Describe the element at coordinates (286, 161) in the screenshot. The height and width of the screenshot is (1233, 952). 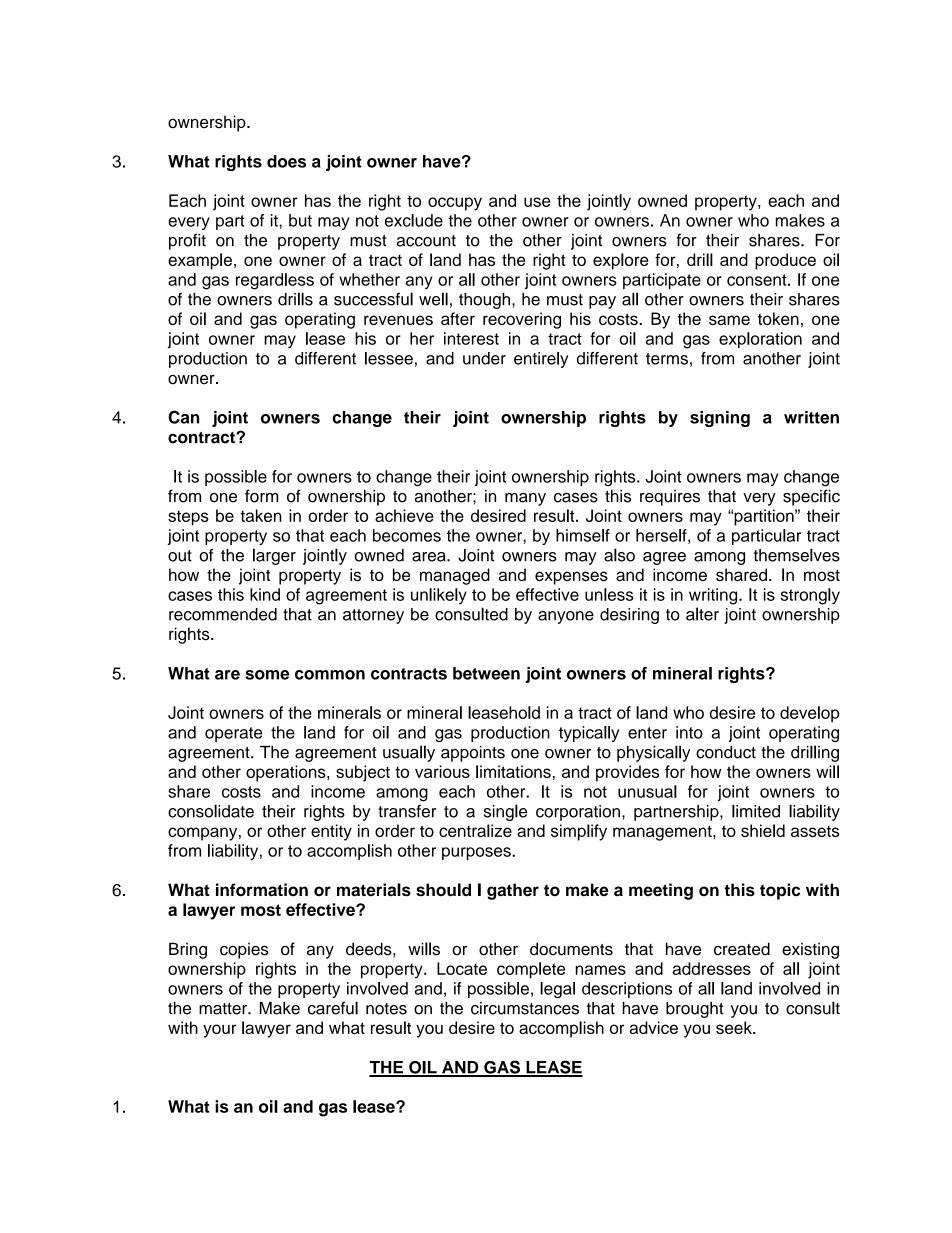
I see `does` at that location.
